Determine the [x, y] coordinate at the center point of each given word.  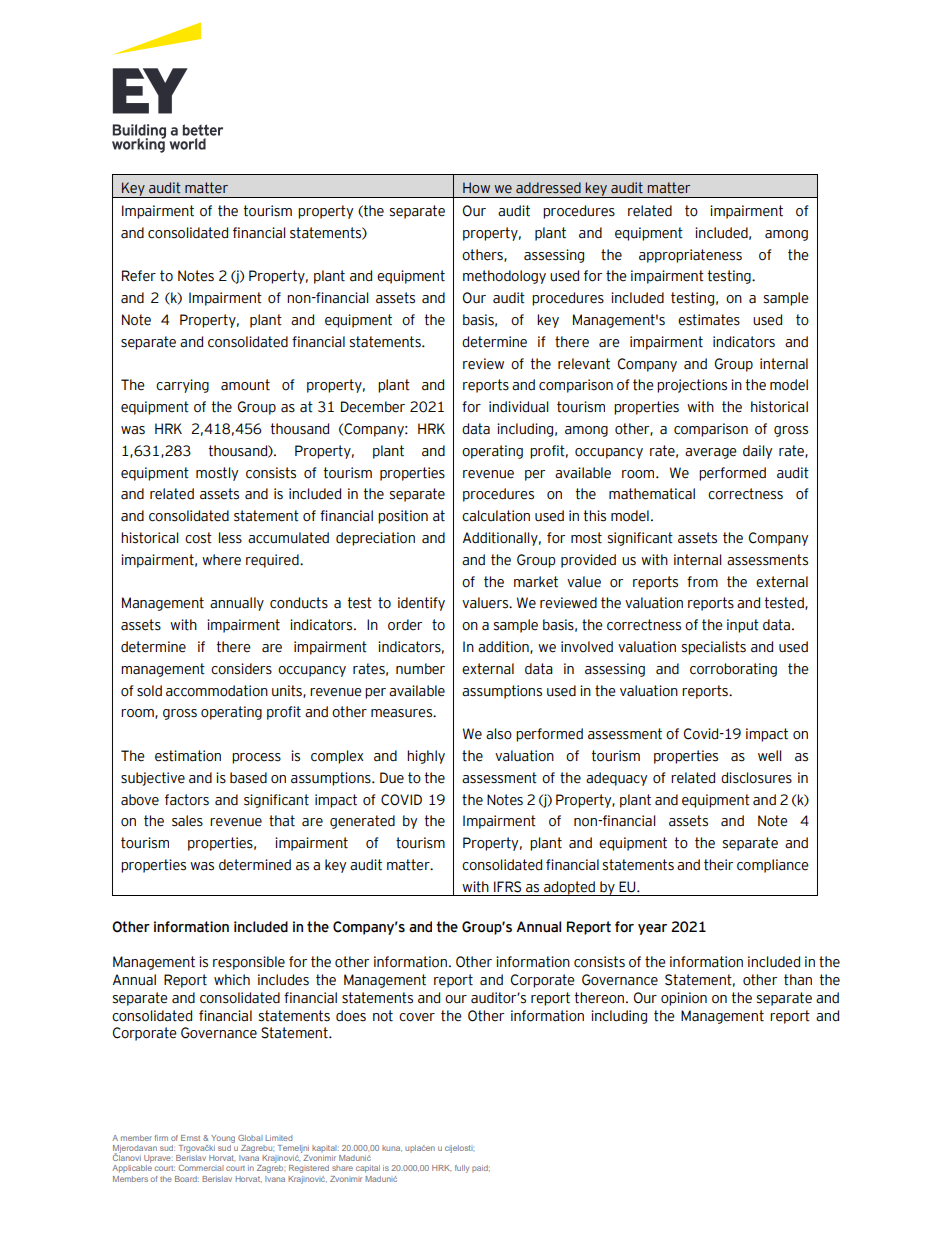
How [476, 187]
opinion [684, 999]
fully [462, 1169]
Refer [139, 276]
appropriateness [690, 256]
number [420, 669]
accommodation [217, 691]
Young [222, 1140]
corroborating [733, 670]
